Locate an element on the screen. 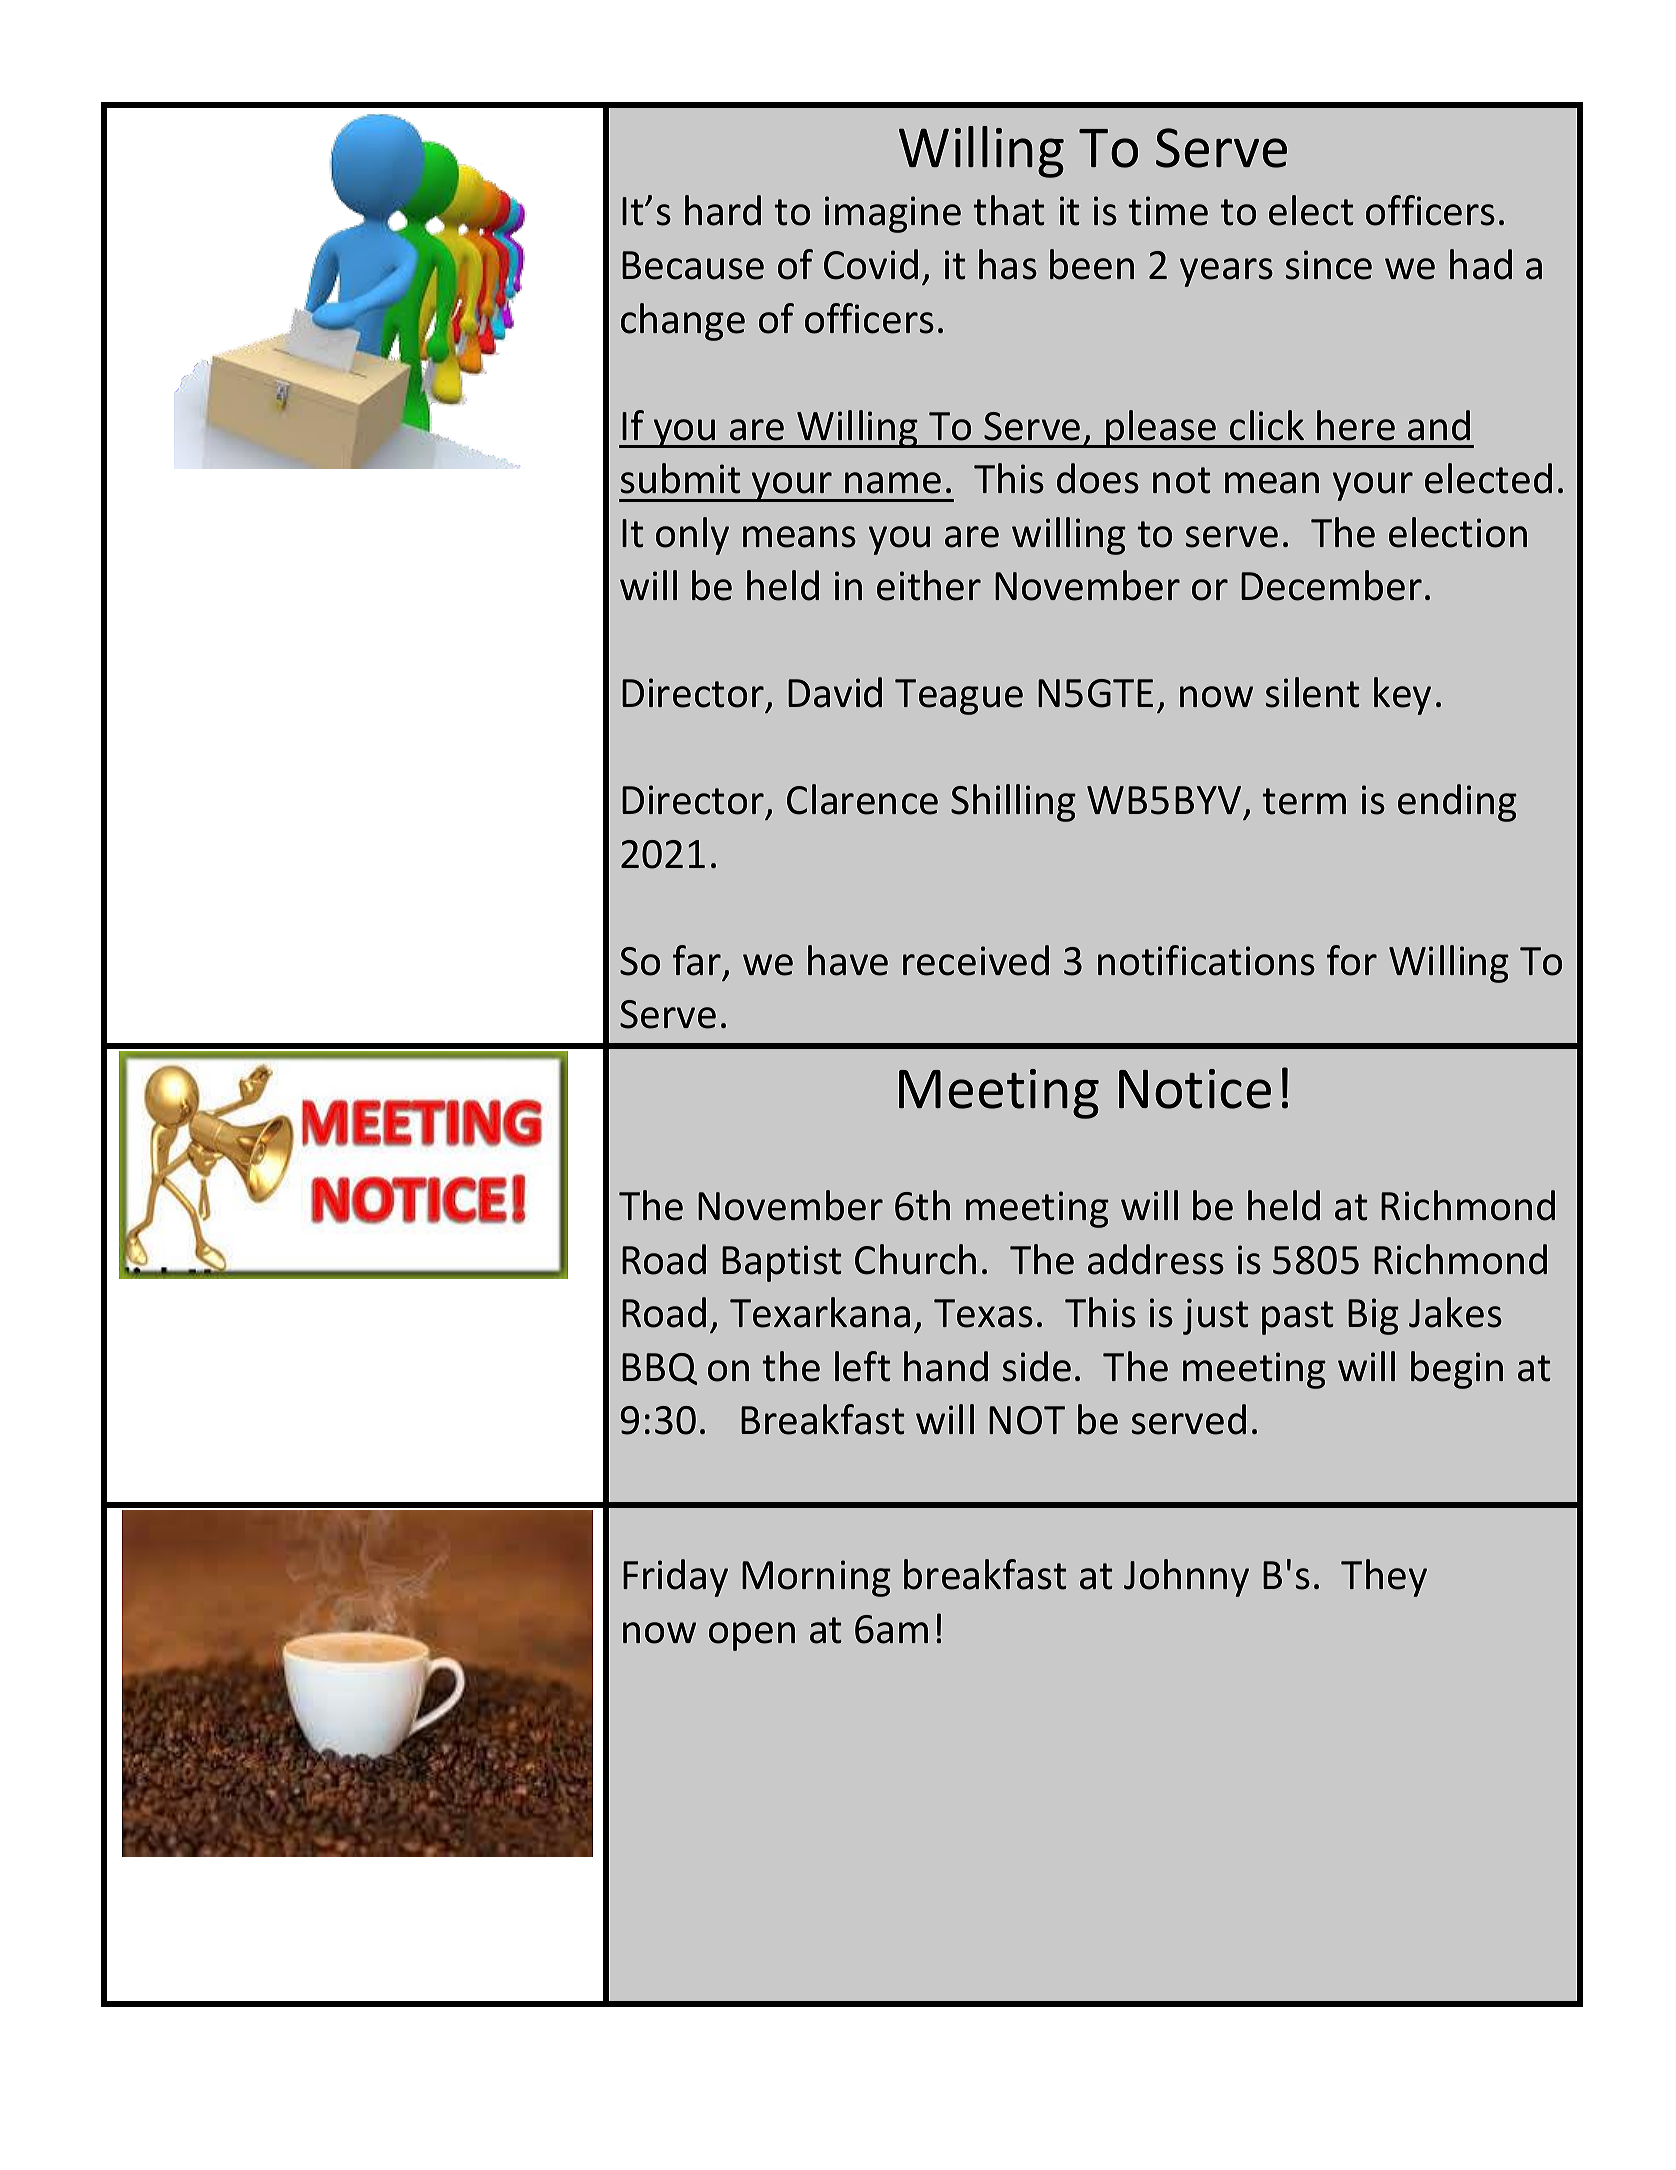 This screenshot has height=2170, width=1676. hard is located at coordinates (723, 210).
